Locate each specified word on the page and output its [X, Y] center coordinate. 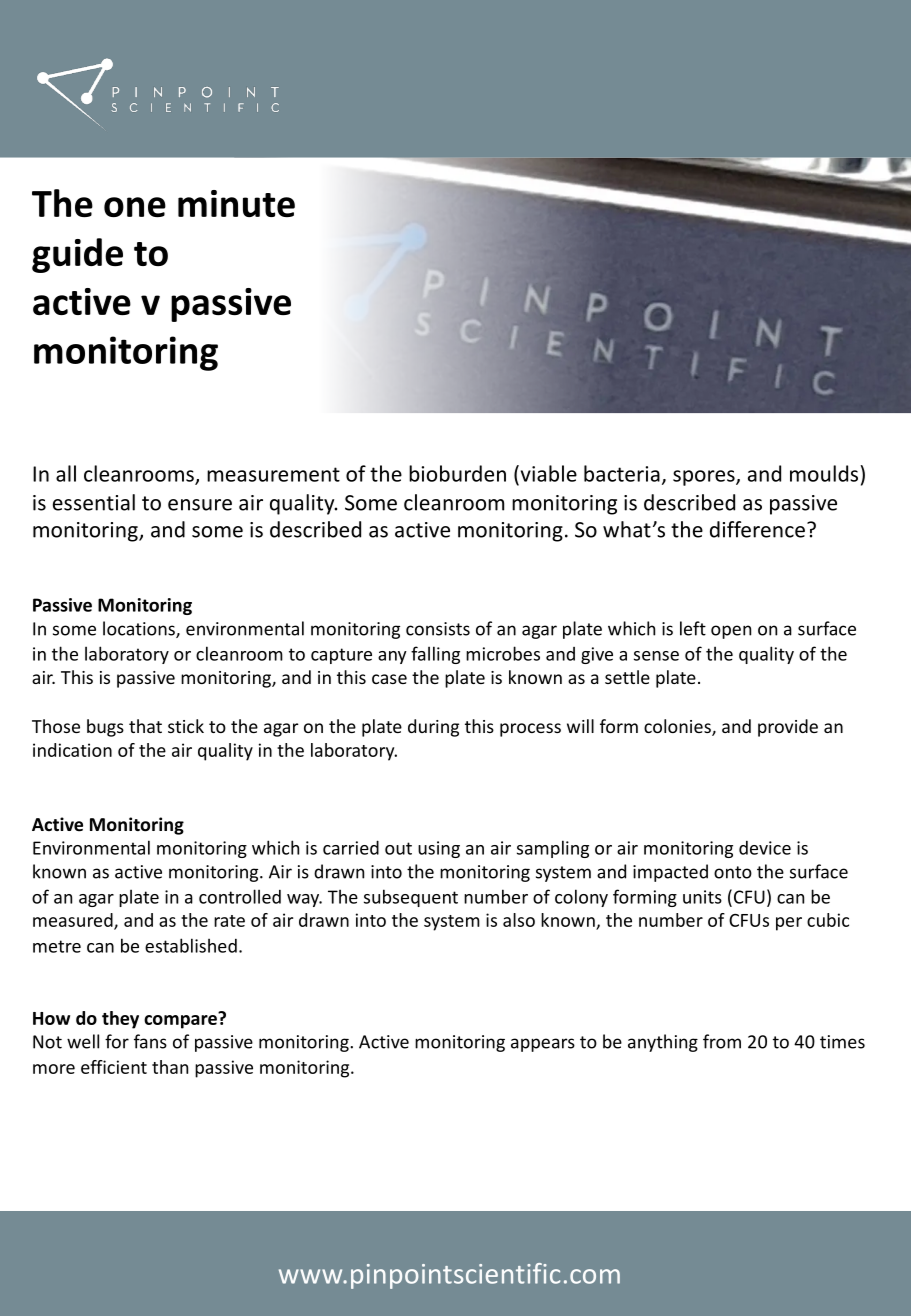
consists [438, 629]
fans [150, 1041]
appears [543, 1045]
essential [94, 502]
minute [236, 203]
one [135, 207]
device [765, 848]
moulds [825, 473]
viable [547, 473]
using [439, 849]
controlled [240, 896]
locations [140, 629]
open [731, 632]
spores [705, 478]
